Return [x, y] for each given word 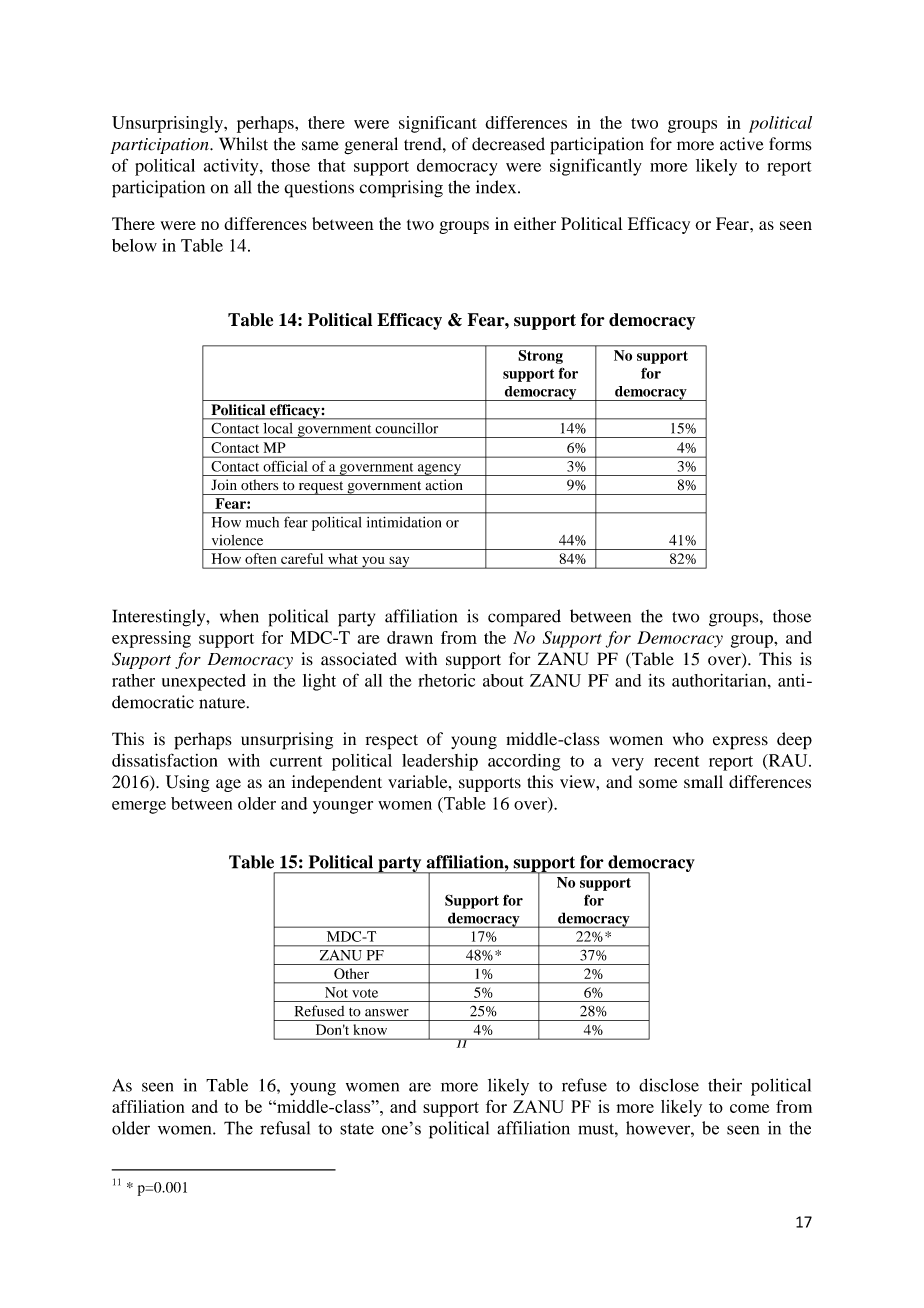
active [742, 144]
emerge [139, 807]
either [535, 223]
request [321, 488]
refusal [285, 1128]
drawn [410, 637]
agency [439, 470]
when [239, 616]
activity [232, 167]
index [497, 187]
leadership [440, 762]
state [357, 1129]
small [703, 781]
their [725, 1085]
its [657, 680]
